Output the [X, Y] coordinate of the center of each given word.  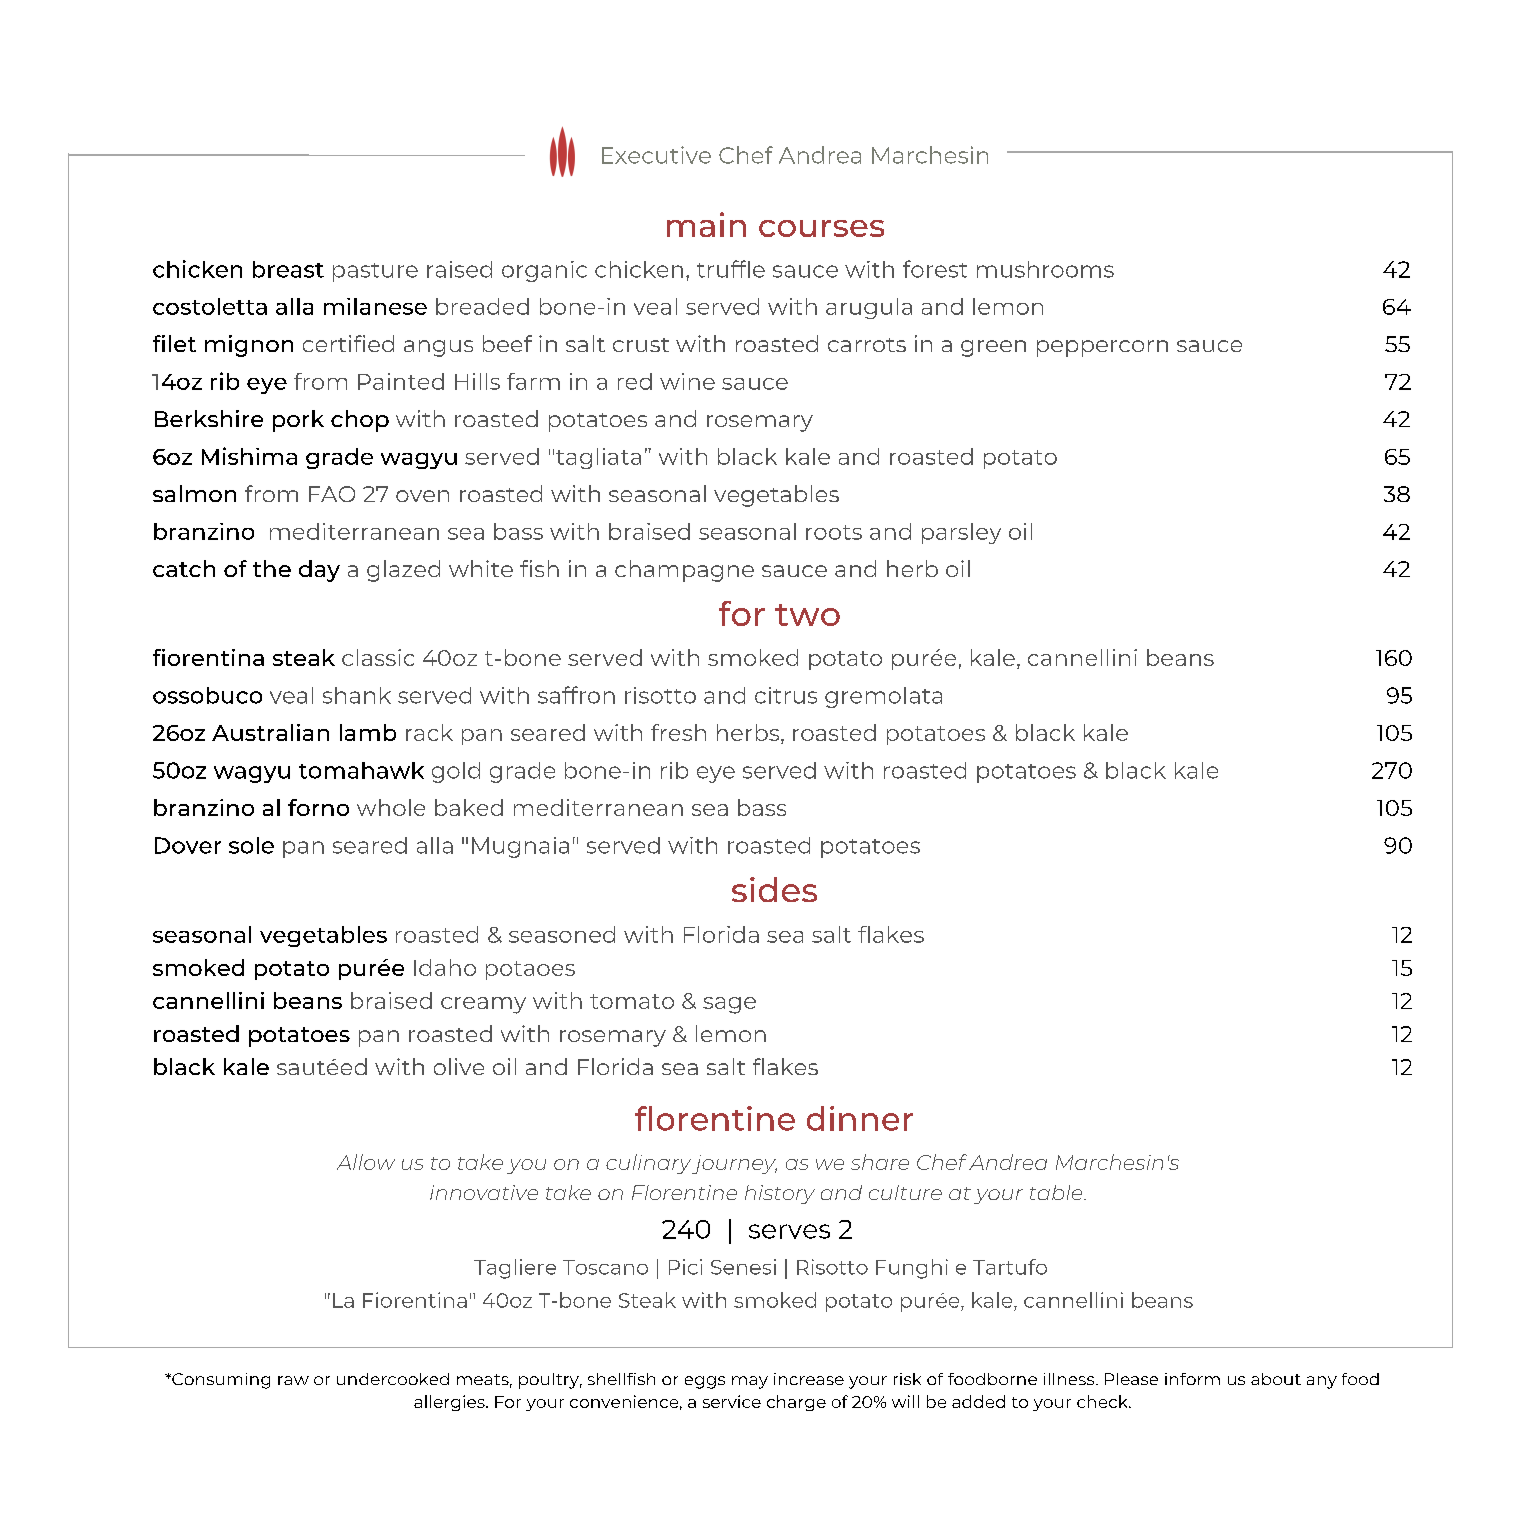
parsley [961, 533]
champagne [684, 571]
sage [729, 1005]
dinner [860, 1118]
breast [288, 269]
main [706, 224]
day [319, 571]
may [750, 1382]
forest [935, 269]
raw [293, 1380]
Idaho [445, 967]
